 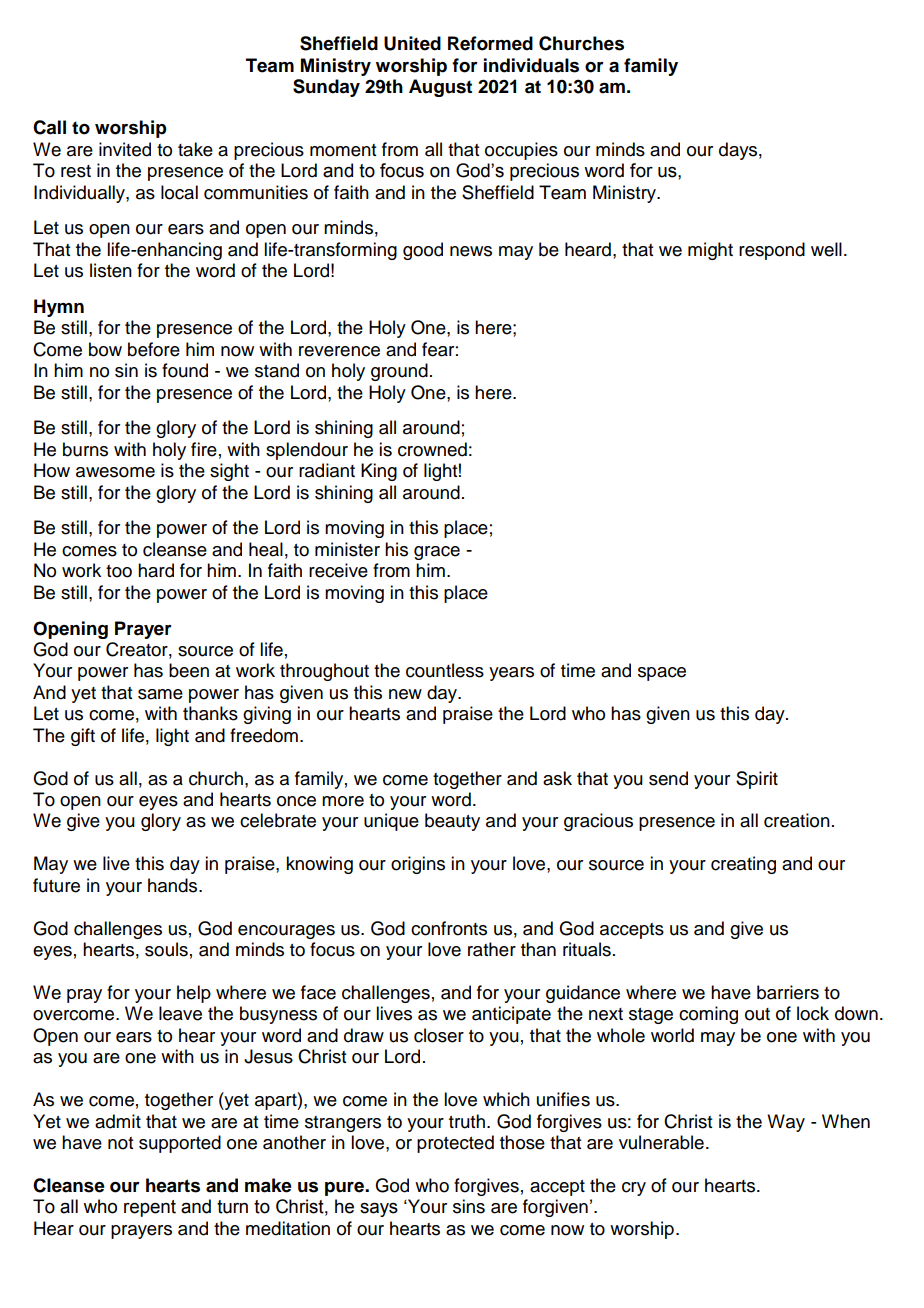 What do you see at coordinates (531, 65) in the screenshot?
I see `individuals` at bounding box center [531, 65].
